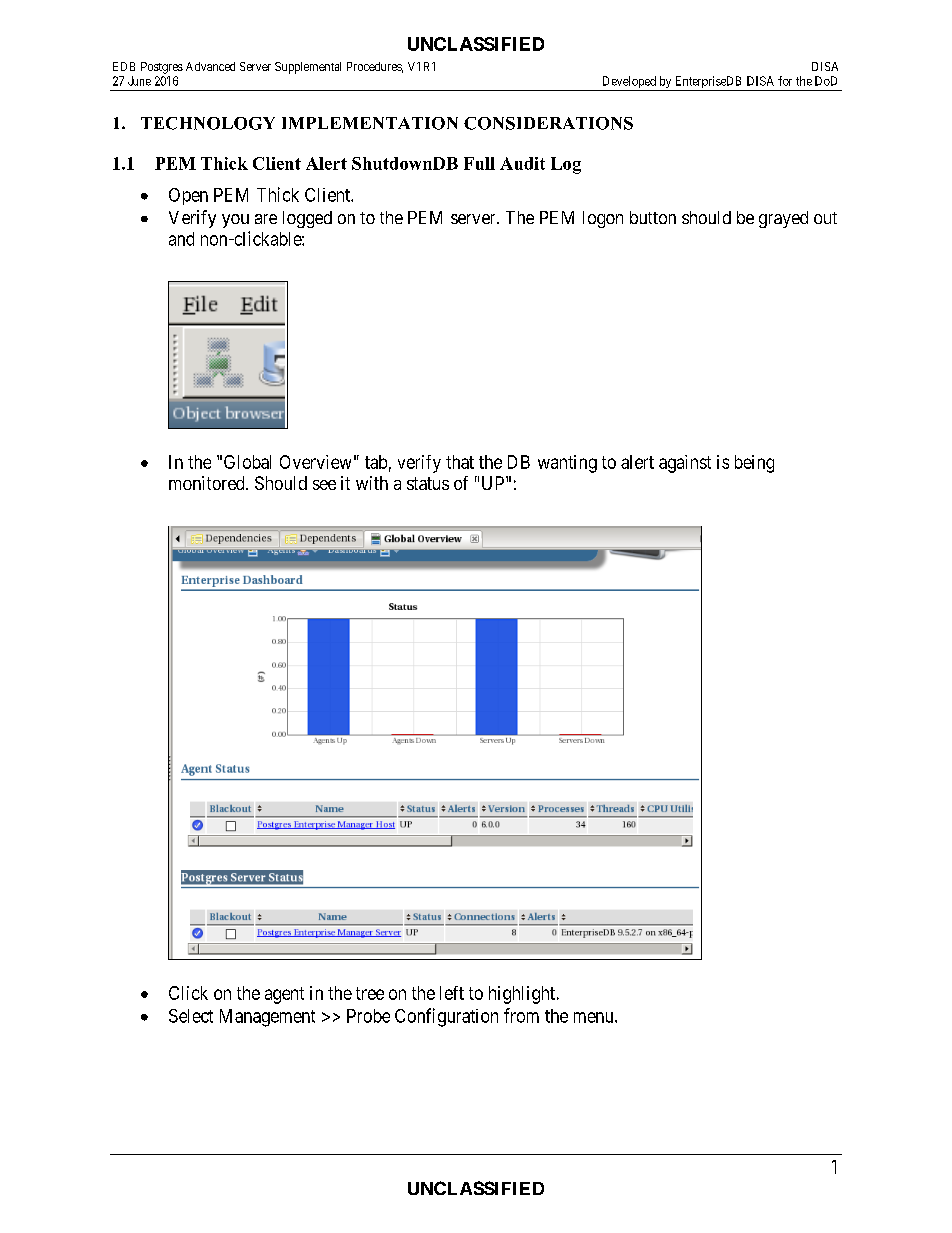 The image size is (952, 1233). Describe the element at coordinates (785, 81) in the screenshot. I see `for` at that location.
